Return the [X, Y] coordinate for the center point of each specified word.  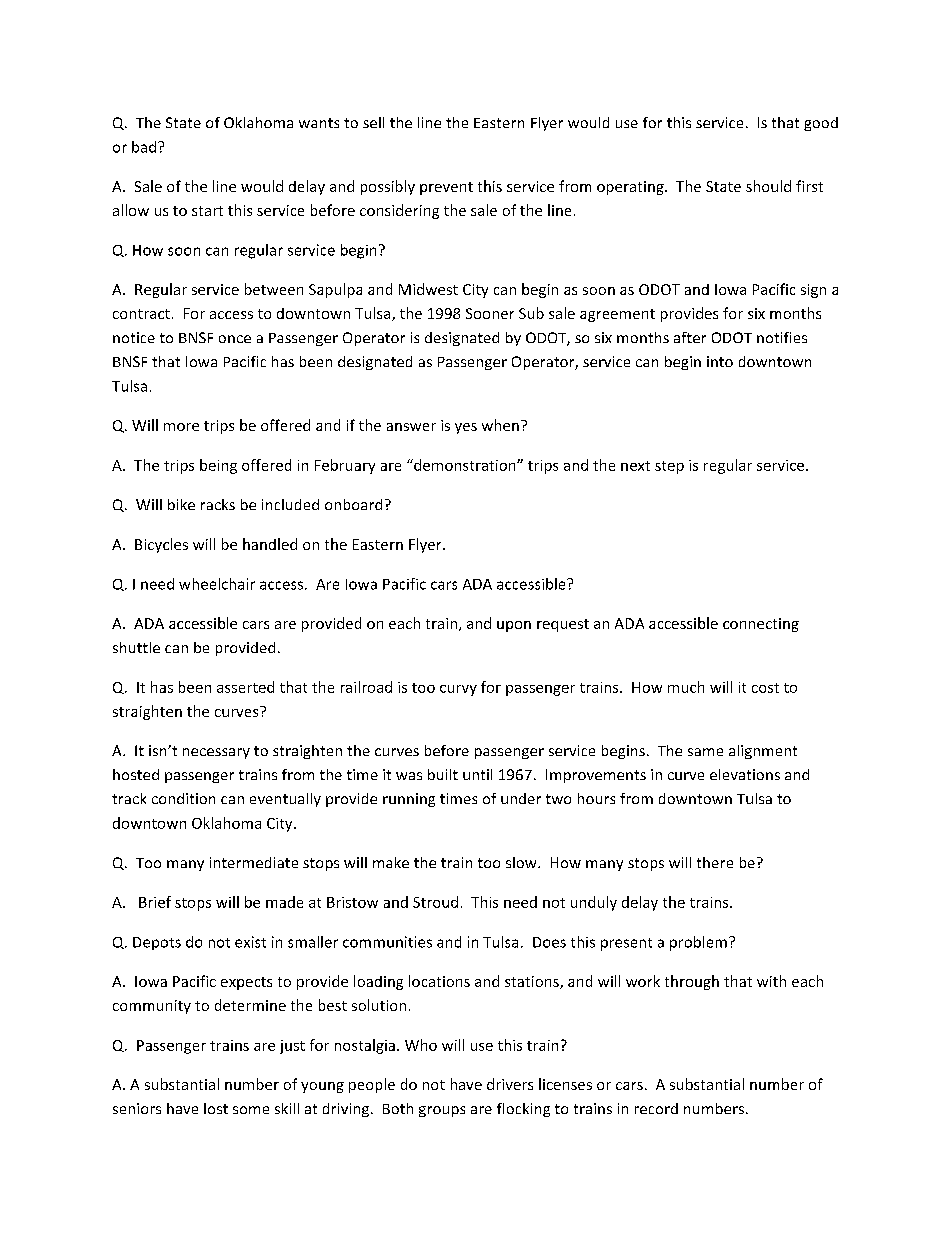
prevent [446, 188]
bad [145, 147]
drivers [510, 1084]
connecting [761, 625]
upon [514, 626]
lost [216, 1108]
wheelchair [217, 584]
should [768, 186]
